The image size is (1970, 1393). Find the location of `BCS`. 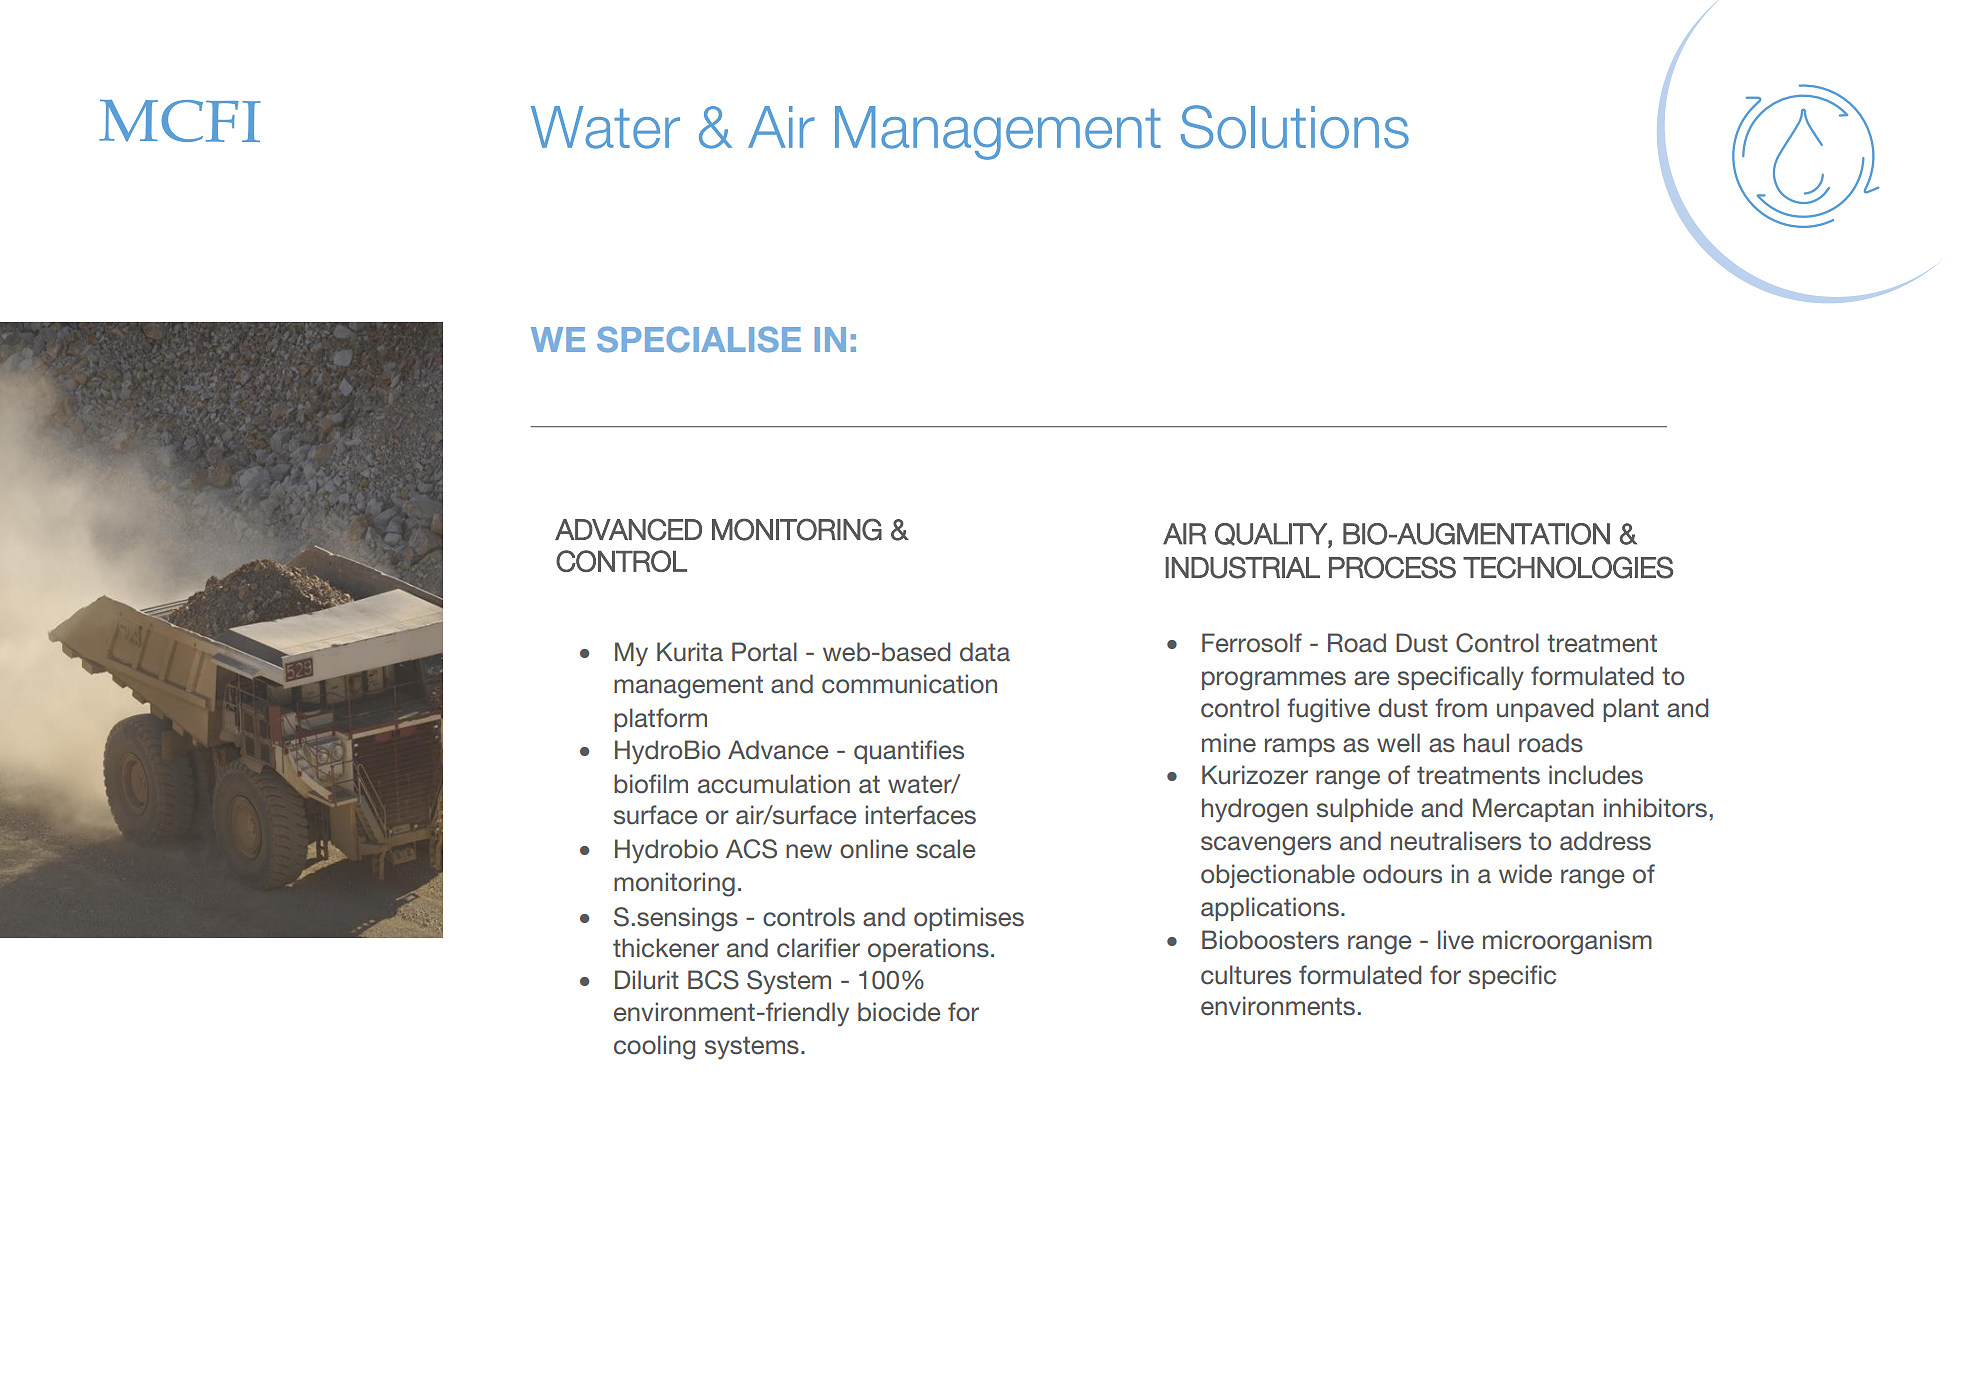

BCS is located at coordinates (713, 980).
